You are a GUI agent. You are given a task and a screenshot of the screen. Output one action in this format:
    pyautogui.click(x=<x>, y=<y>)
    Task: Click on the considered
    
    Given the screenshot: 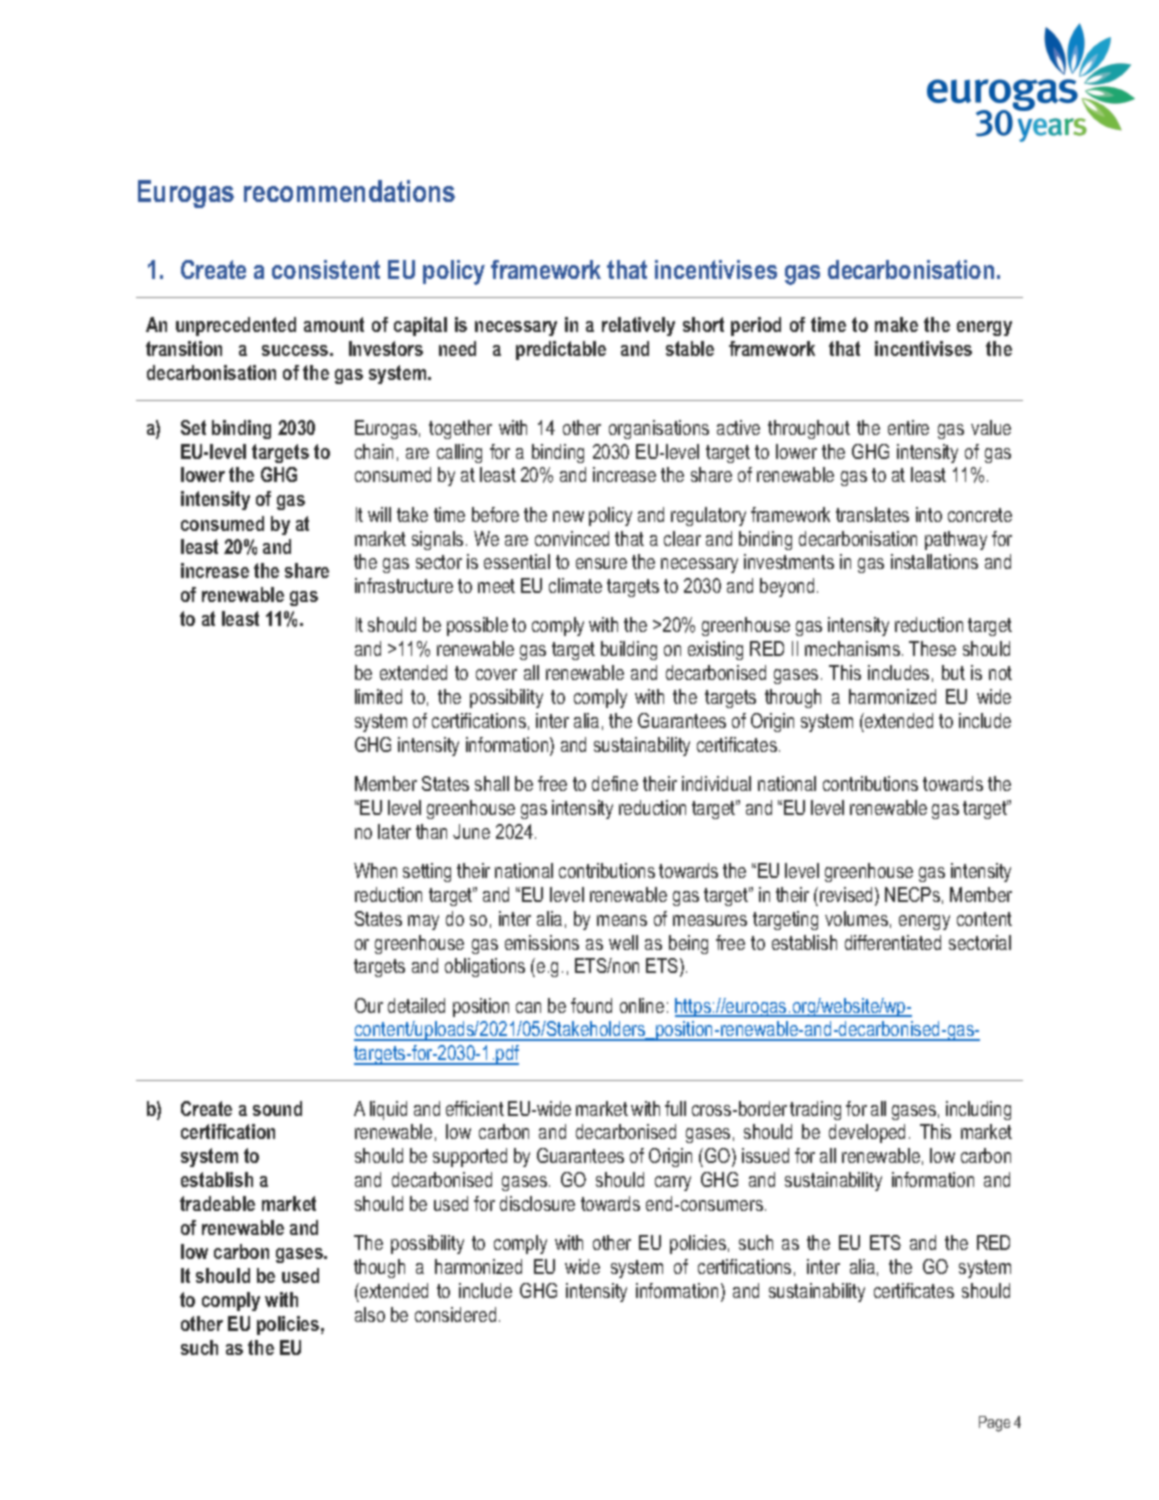 What is the action you would take?
    pyautogui.click(x=455, y=1314)
